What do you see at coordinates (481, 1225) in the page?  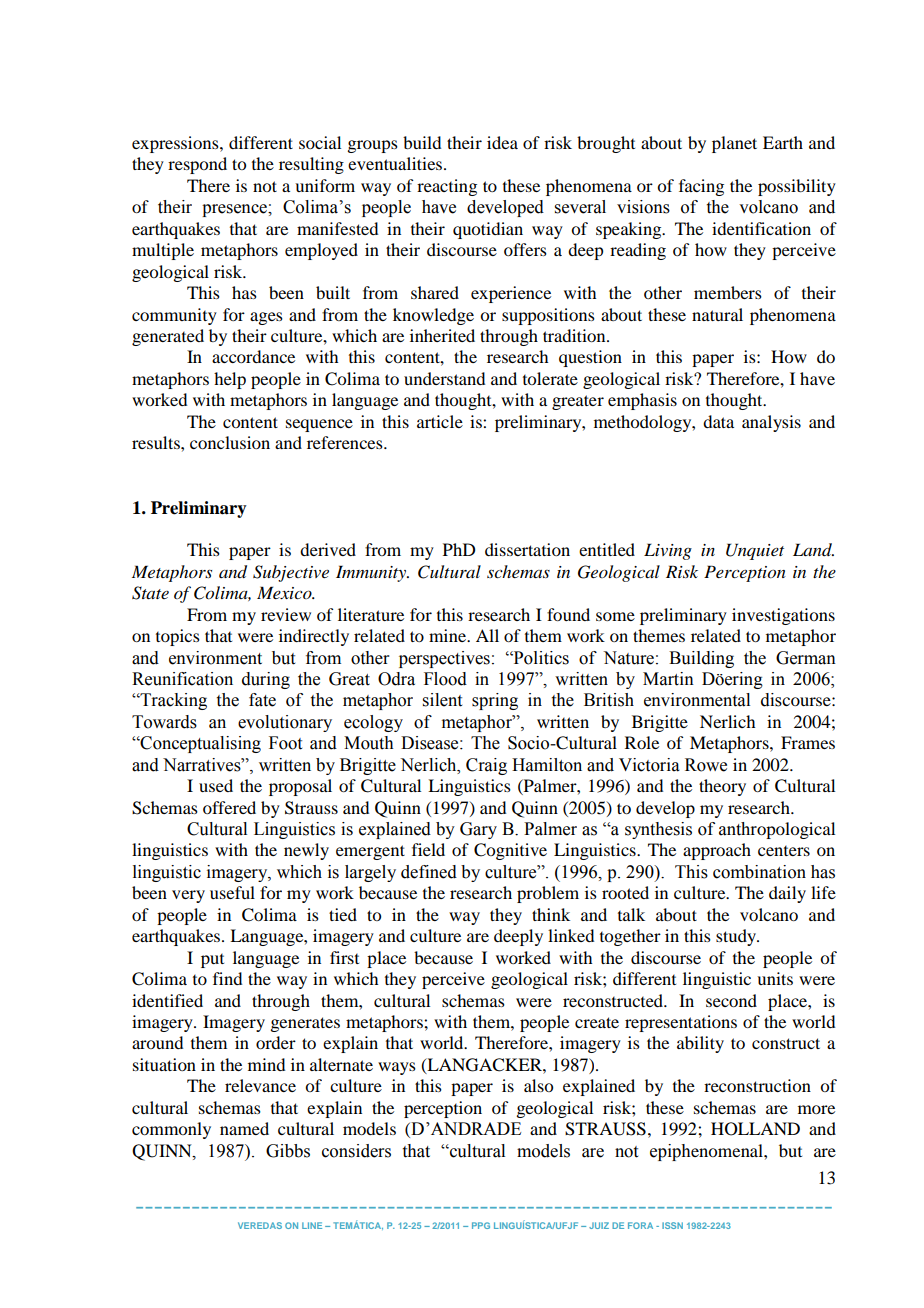 I see `PPG` at bounding box center [481, 1225].
